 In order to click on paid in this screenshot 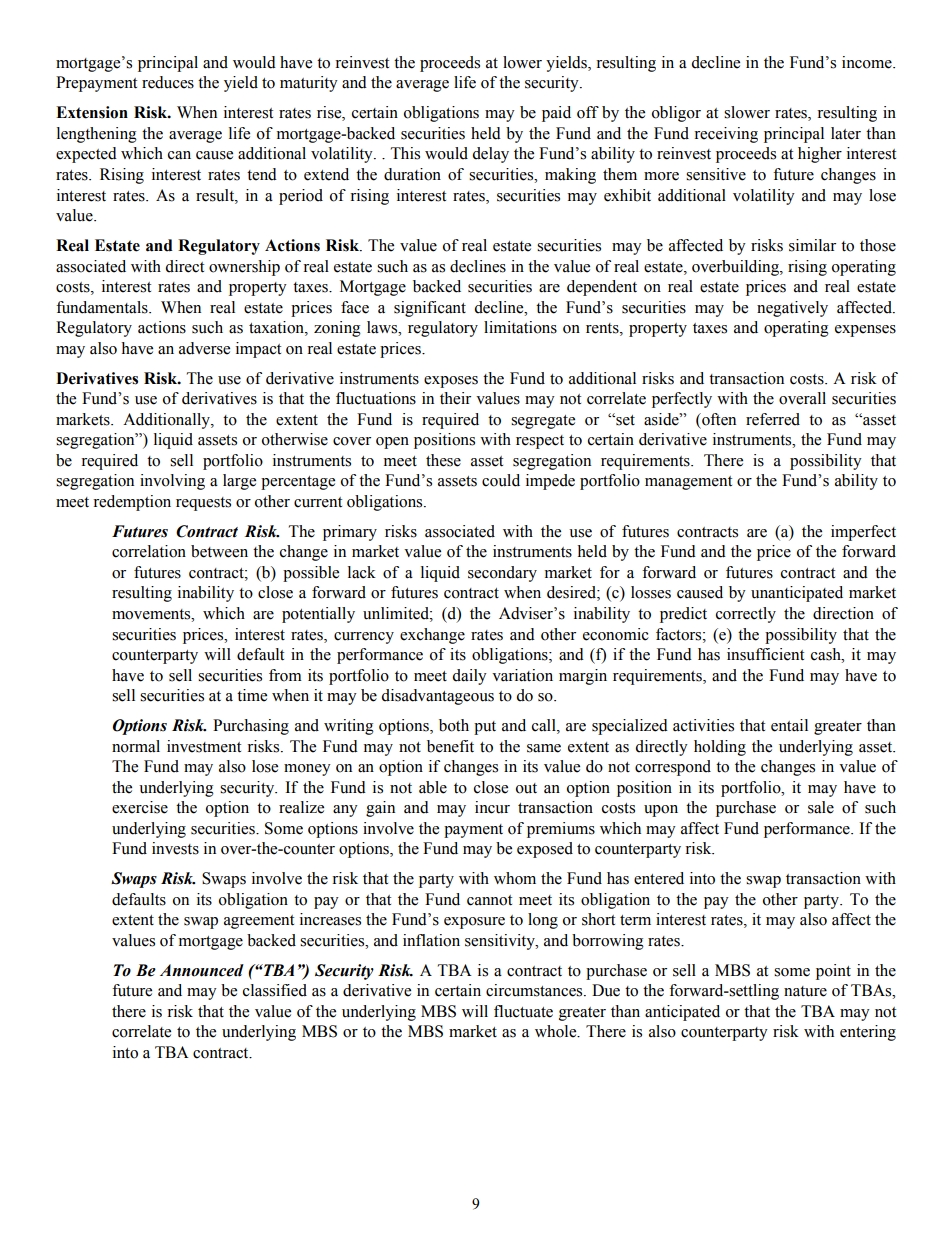, I will do `click(556, 114)`.
